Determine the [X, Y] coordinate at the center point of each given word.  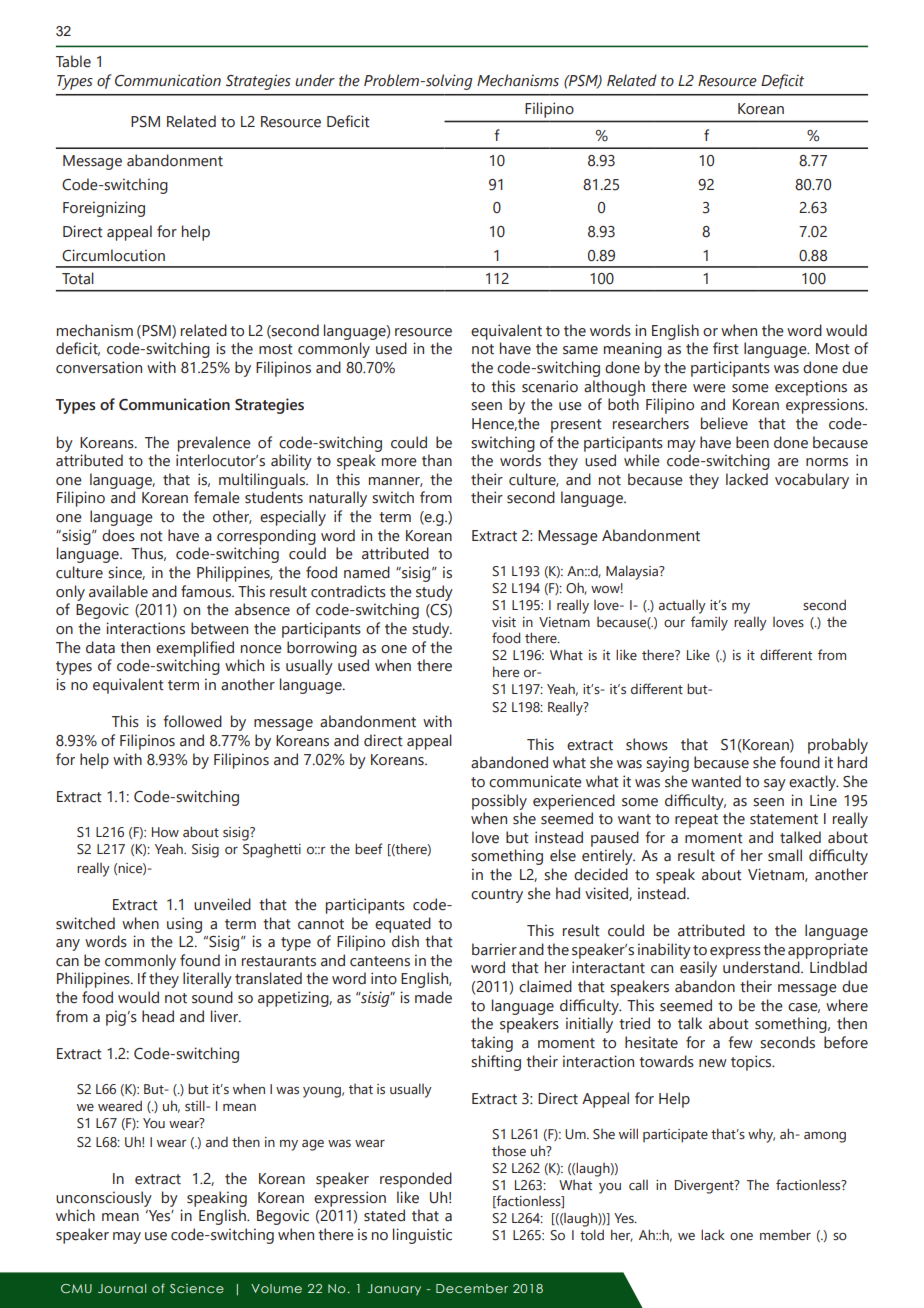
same [580, 350]
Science [197, 1288]
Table [73, 61]
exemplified [195, 649]
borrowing [322, 649]
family [709, 623]
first [726, 348]
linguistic [422, 1236]
